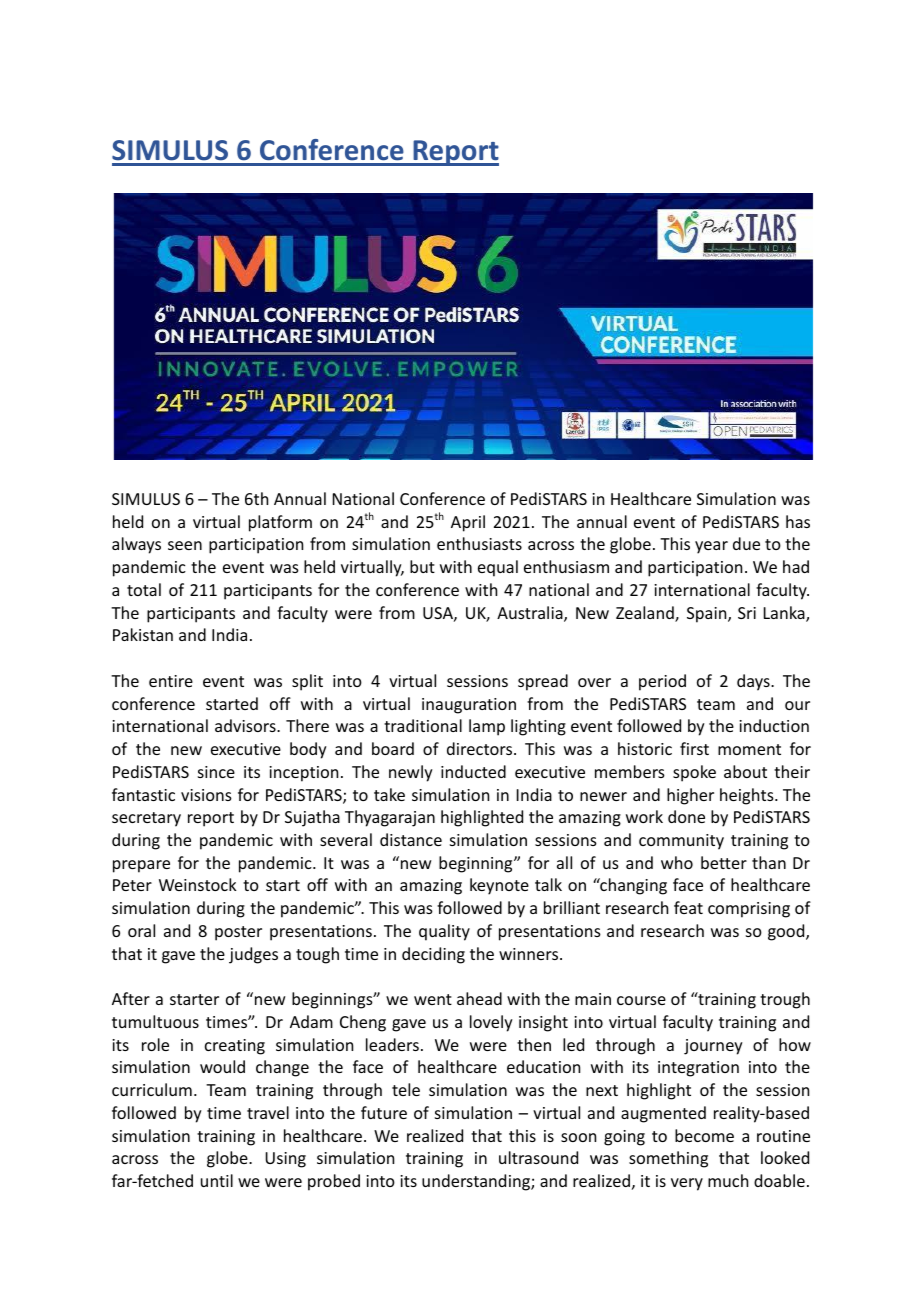  I want to click on prepare, so click(141, 866).
